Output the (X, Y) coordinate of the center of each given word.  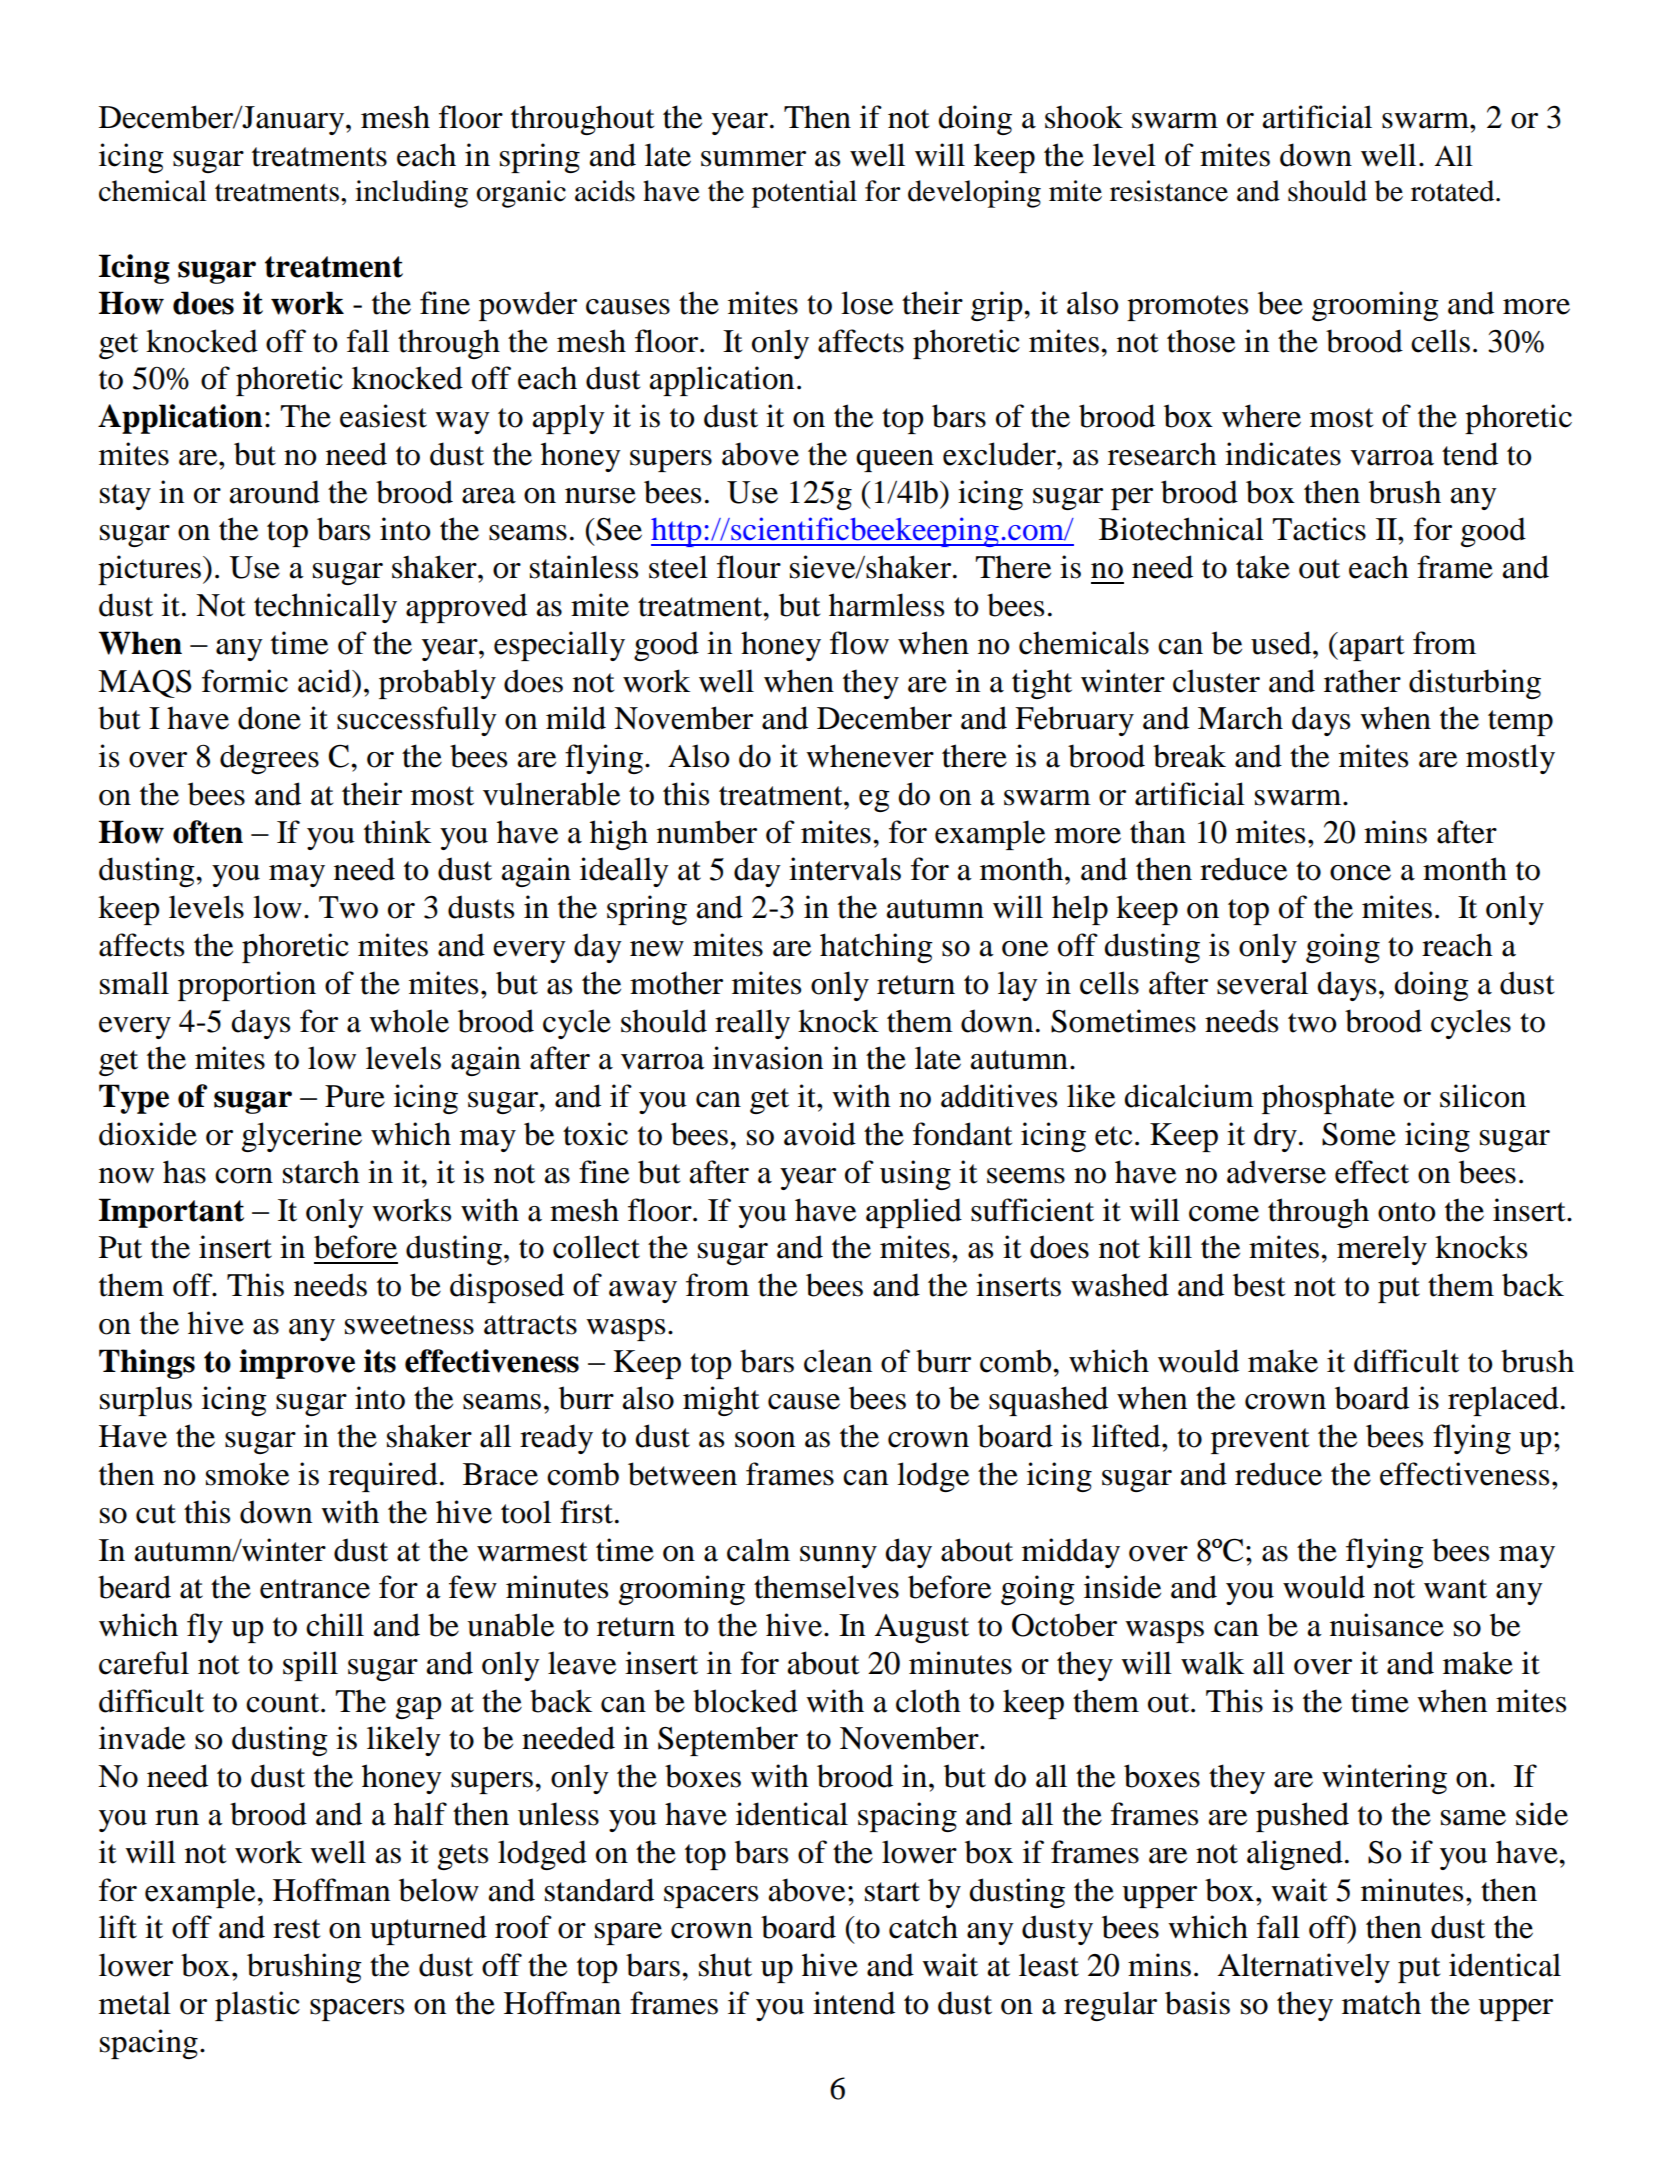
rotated (1454, 191)
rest (296, 1929)
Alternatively (1304, 1968)
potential (804, 194)
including (411, 194)
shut (725, 1965)
